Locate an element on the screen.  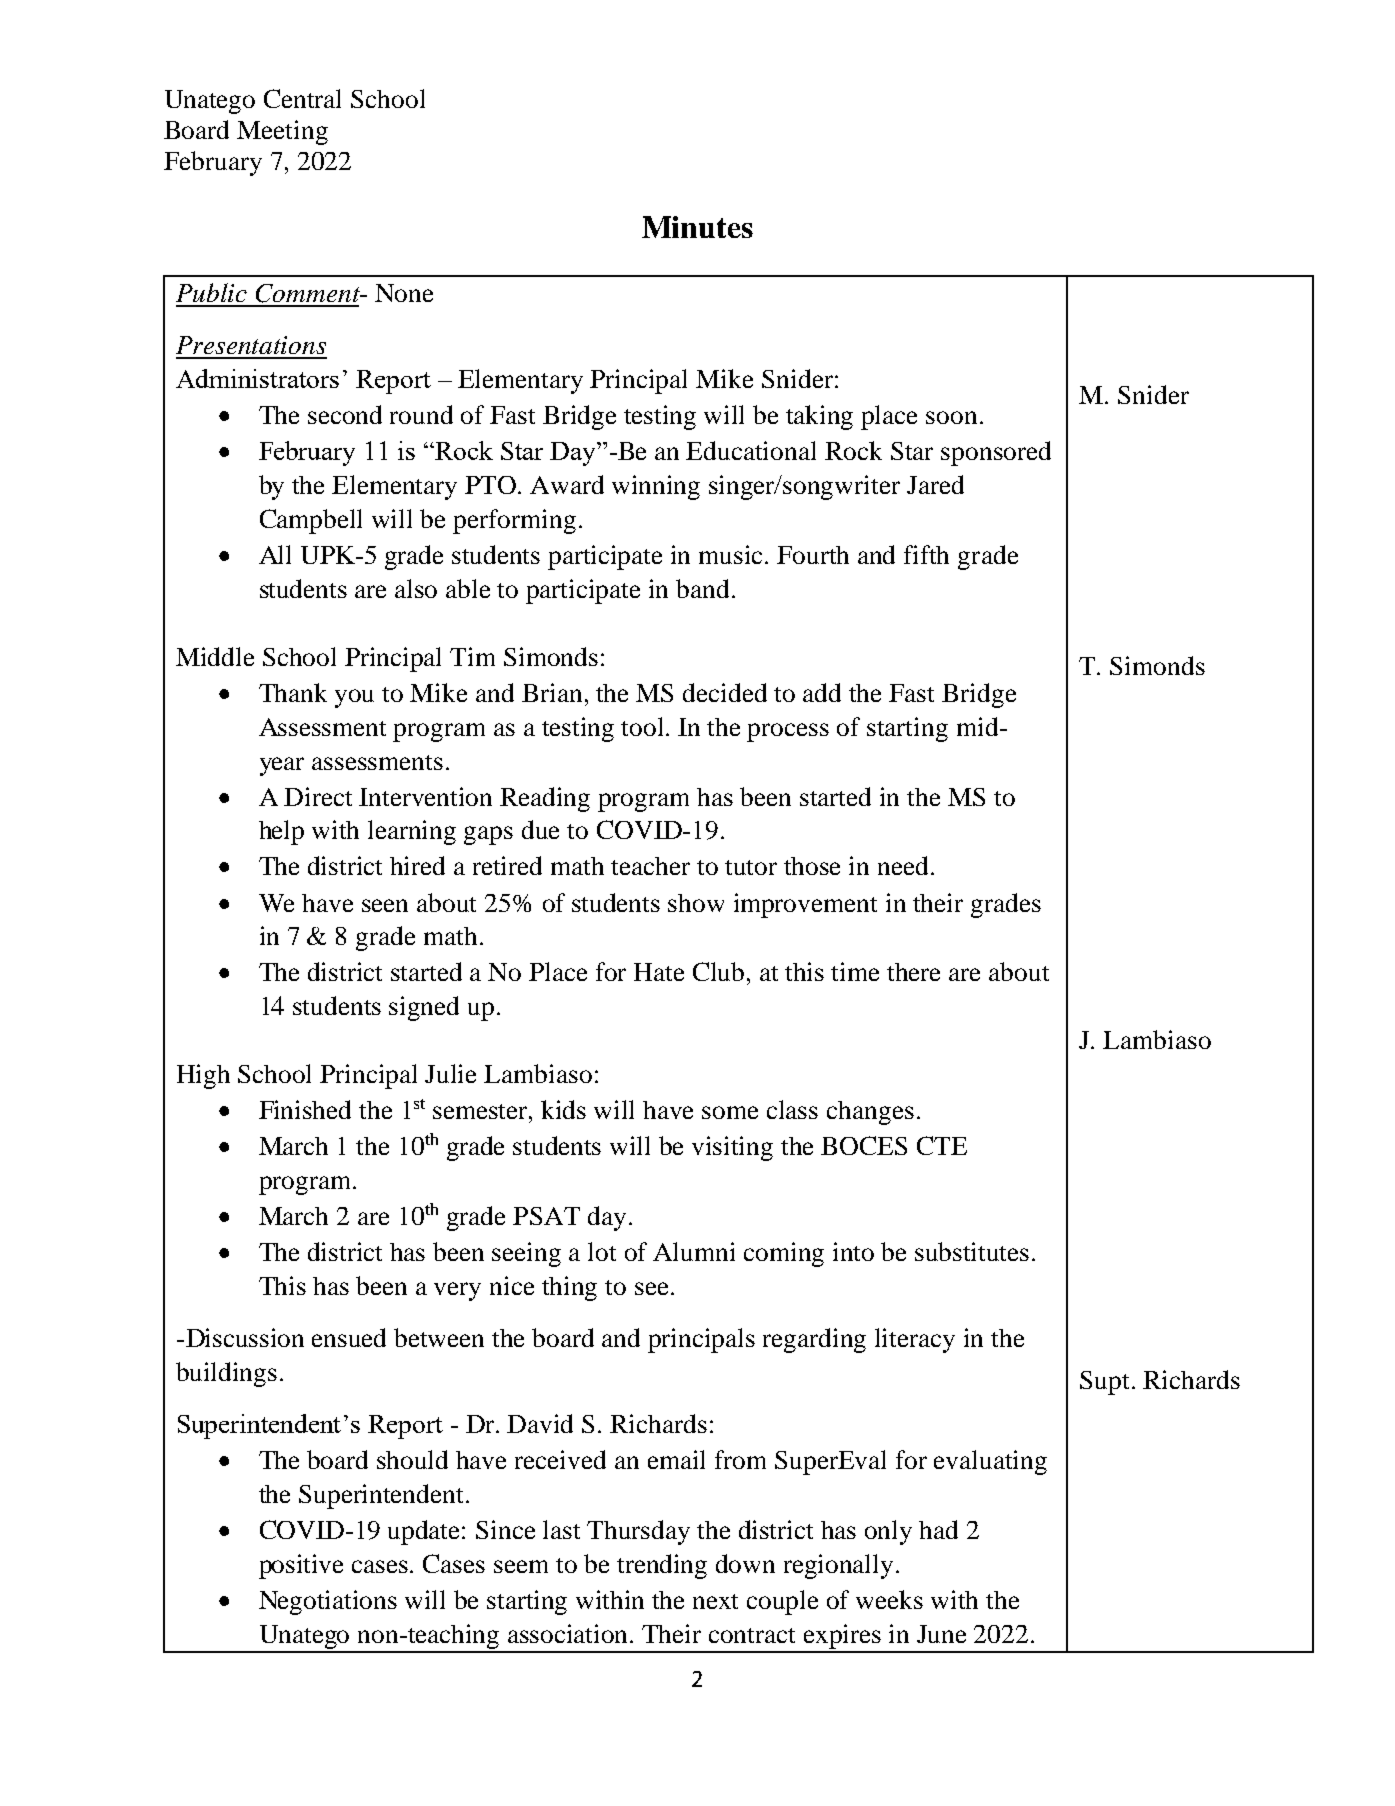
CTE is located at coordinates (942, 1145).
